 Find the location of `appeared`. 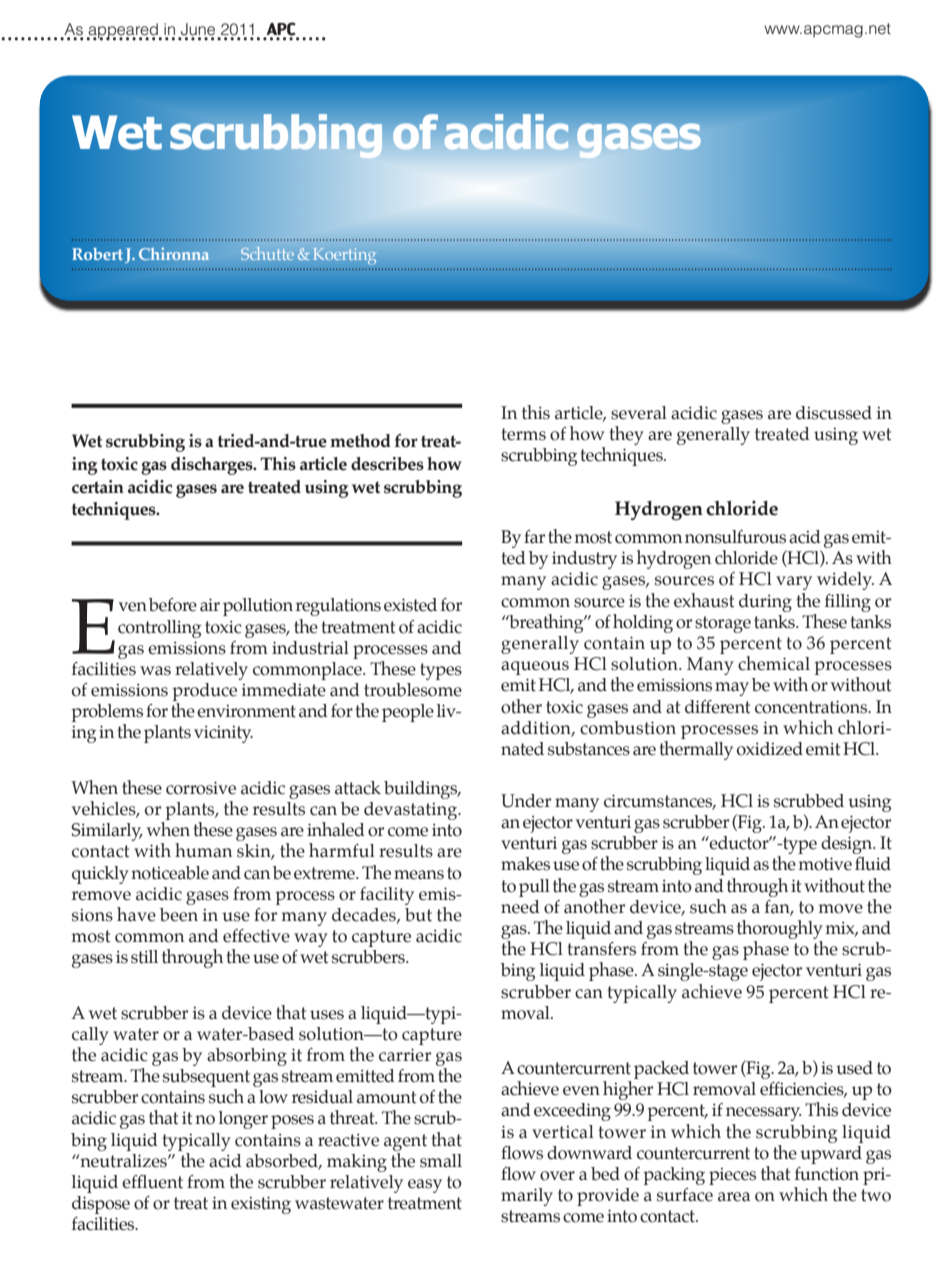

appeared is located at coordinates (123, 32).
